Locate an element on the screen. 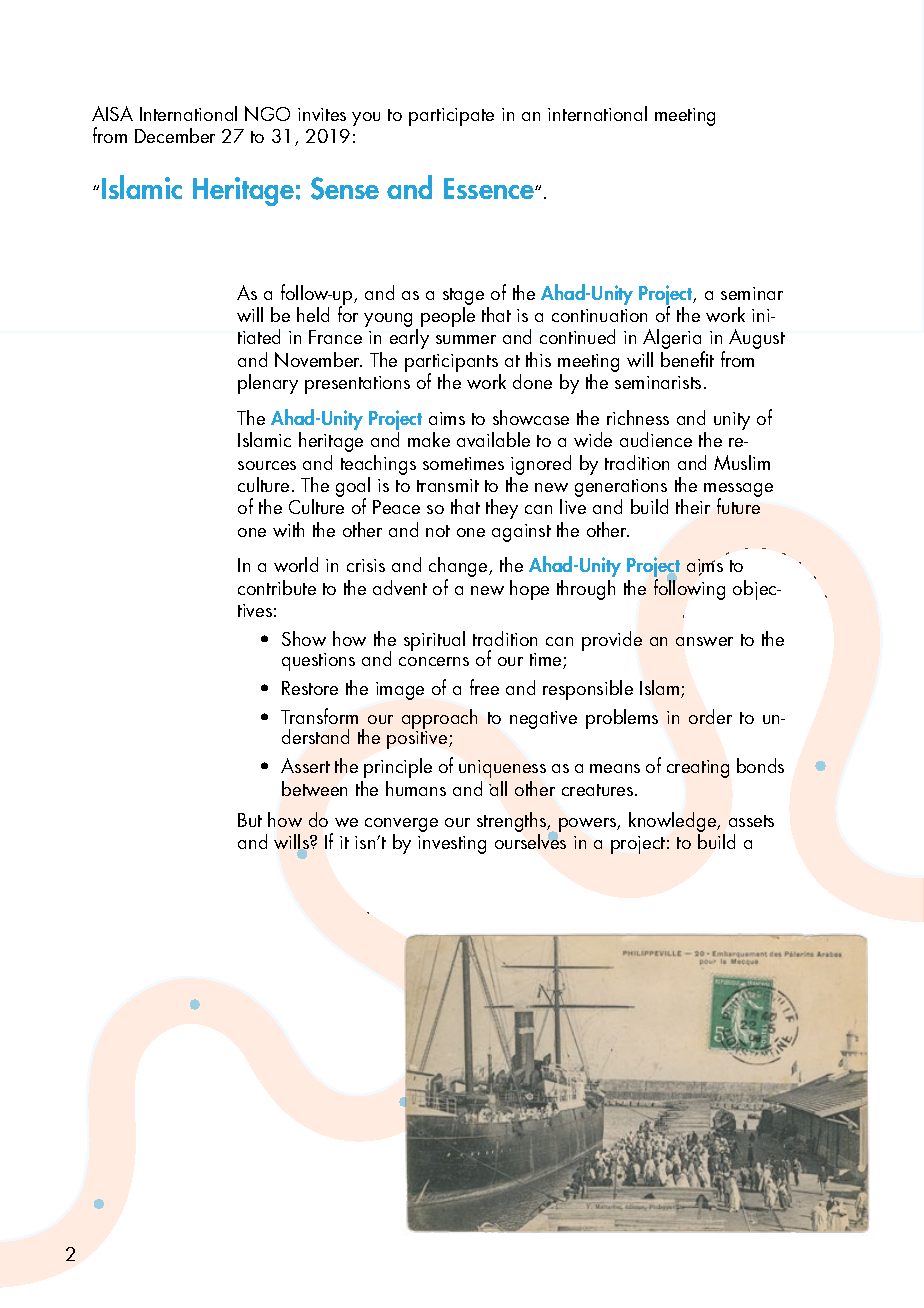 The height and width of the screenshot is (1308, 924). Algeria is located at coordinates (674, 340).
